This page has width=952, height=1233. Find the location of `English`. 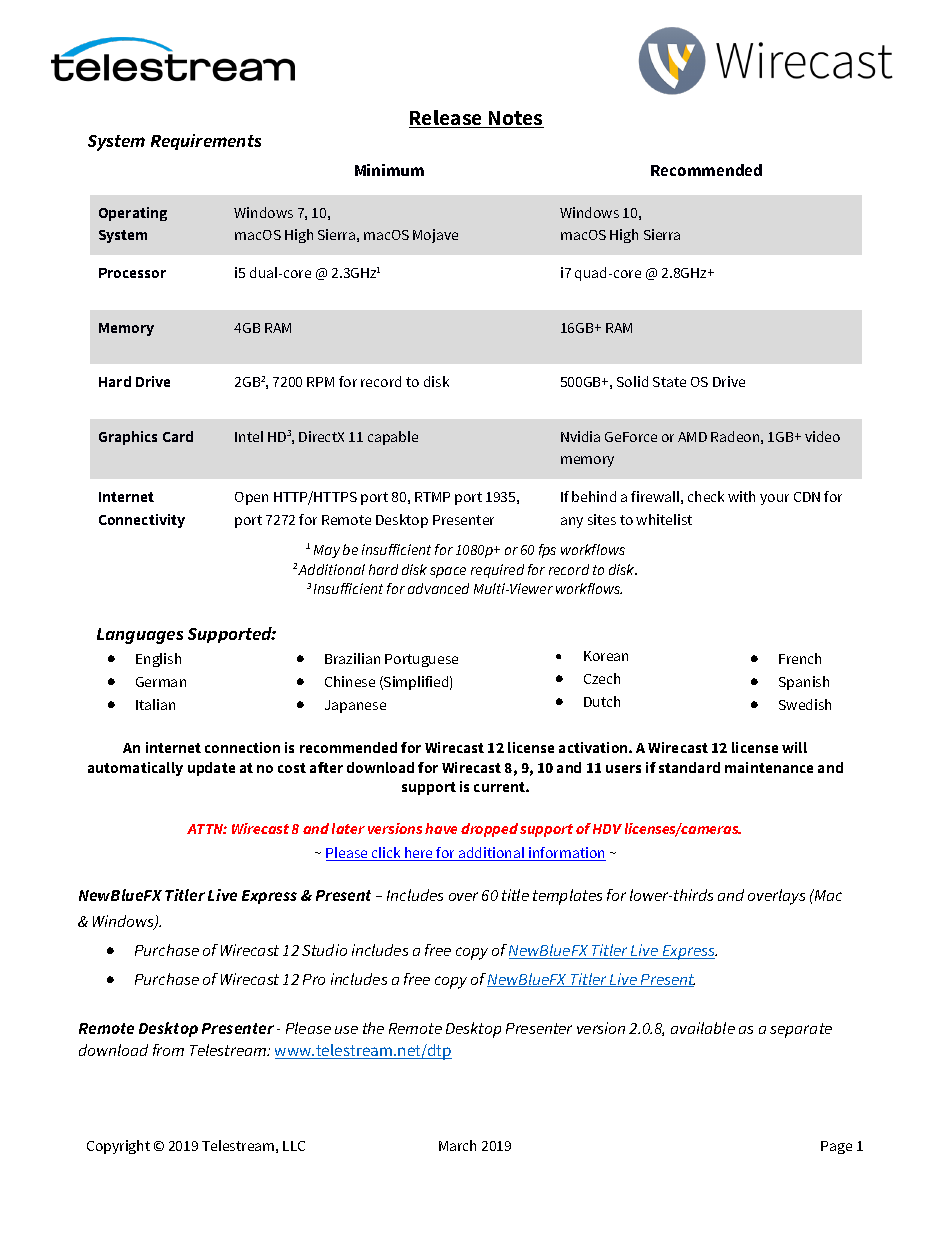

English is located at coordinates (158, 660).
